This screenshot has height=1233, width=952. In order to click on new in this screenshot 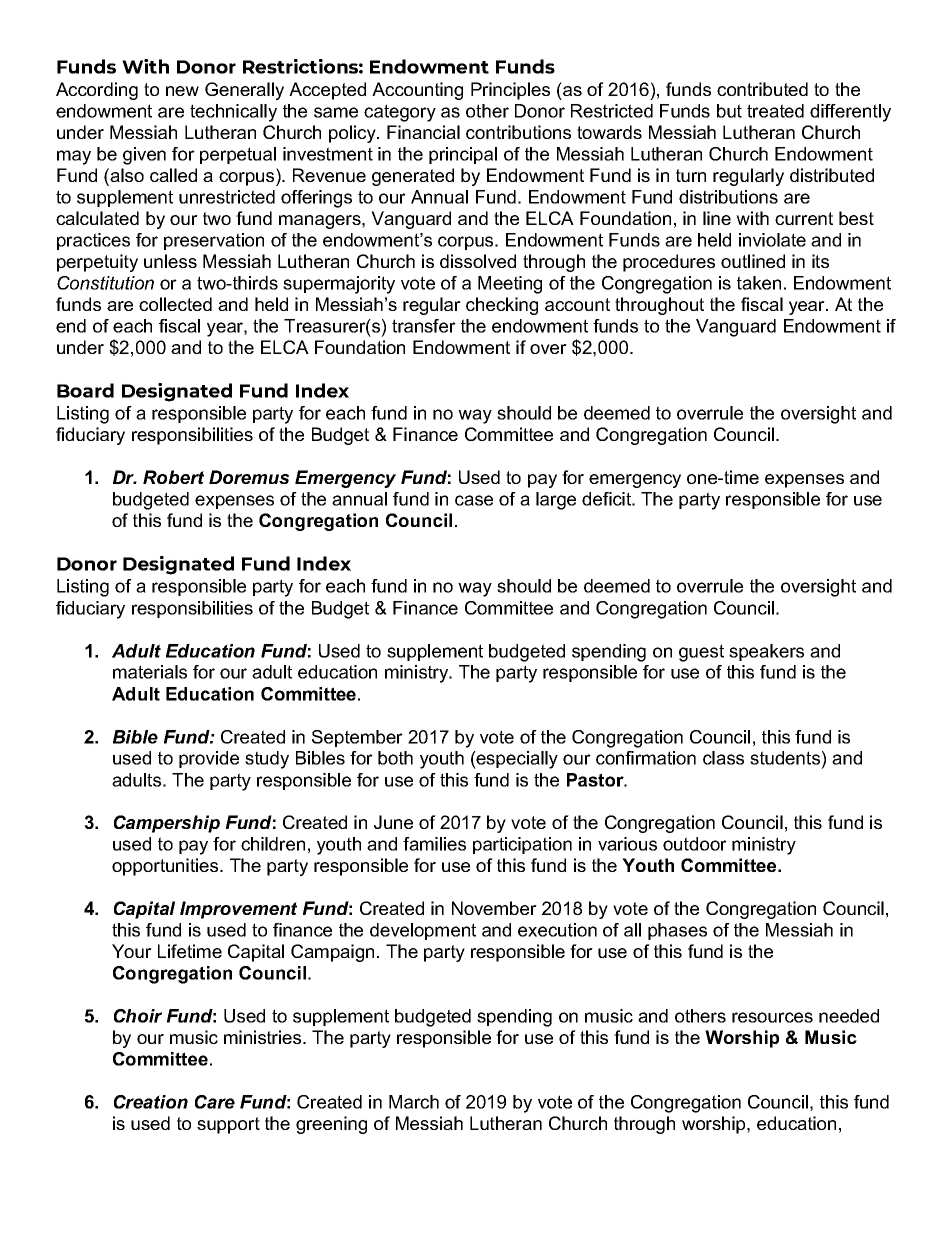, I will do `click(182, 91)`.
